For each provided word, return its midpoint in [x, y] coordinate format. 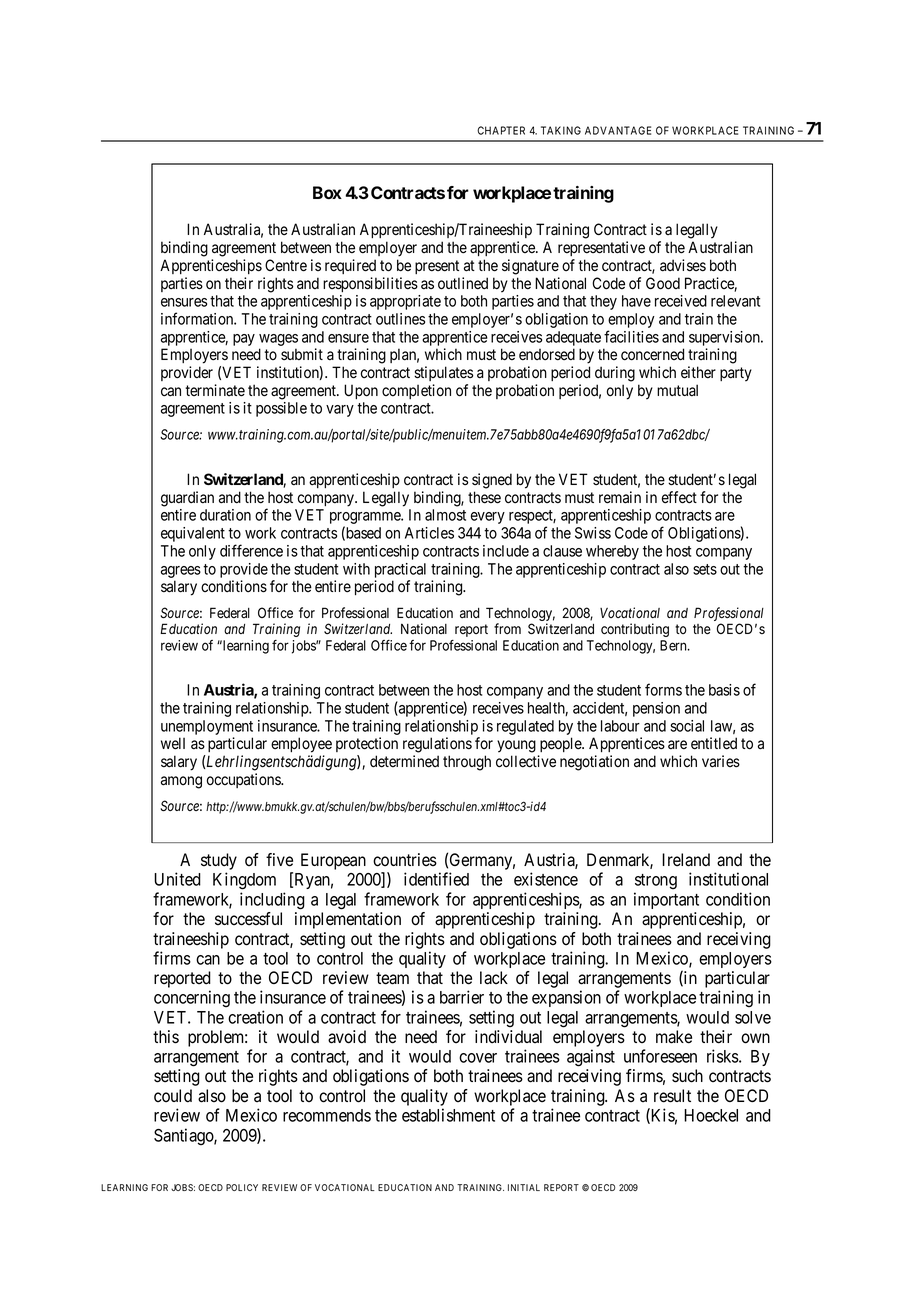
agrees [181, 572]
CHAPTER [501, 130]
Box [327, 192]
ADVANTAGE [618, 130]
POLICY [242, 1187]
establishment [448, 1115]
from [507, 628]
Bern [674, 645]
